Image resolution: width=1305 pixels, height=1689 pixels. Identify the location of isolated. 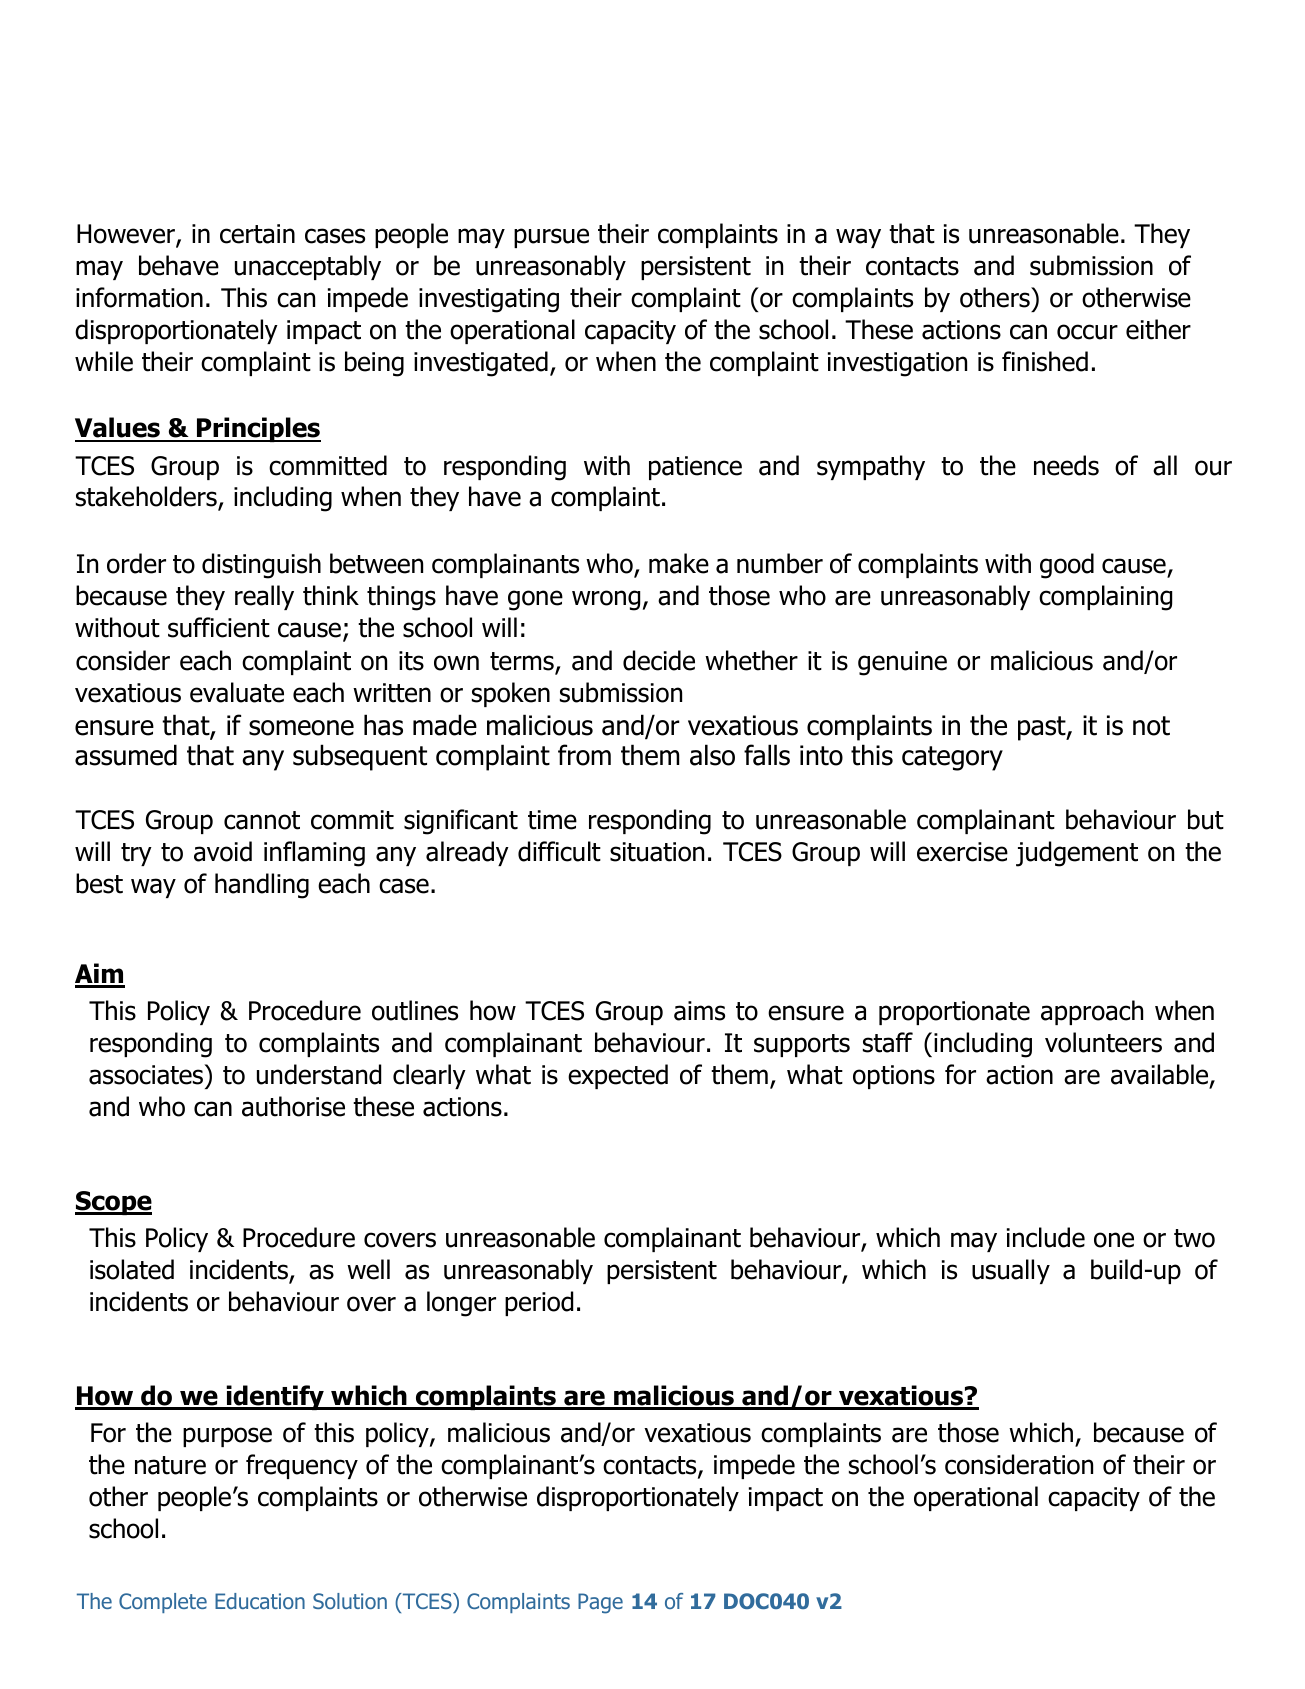
(132, 1269).
